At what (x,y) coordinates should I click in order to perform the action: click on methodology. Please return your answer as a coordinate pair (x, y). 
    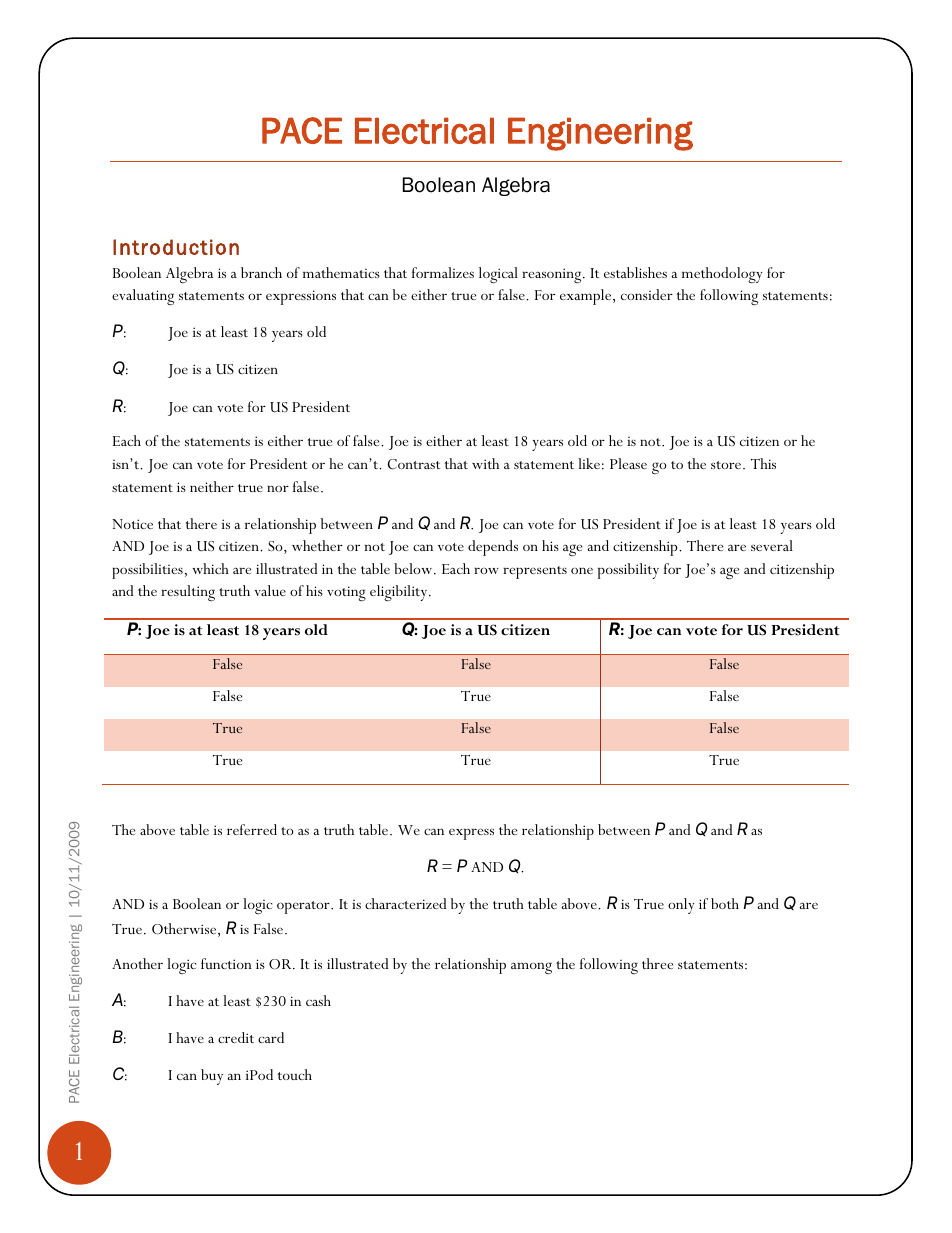
    Looking at the image, I should click on (722, 275).
